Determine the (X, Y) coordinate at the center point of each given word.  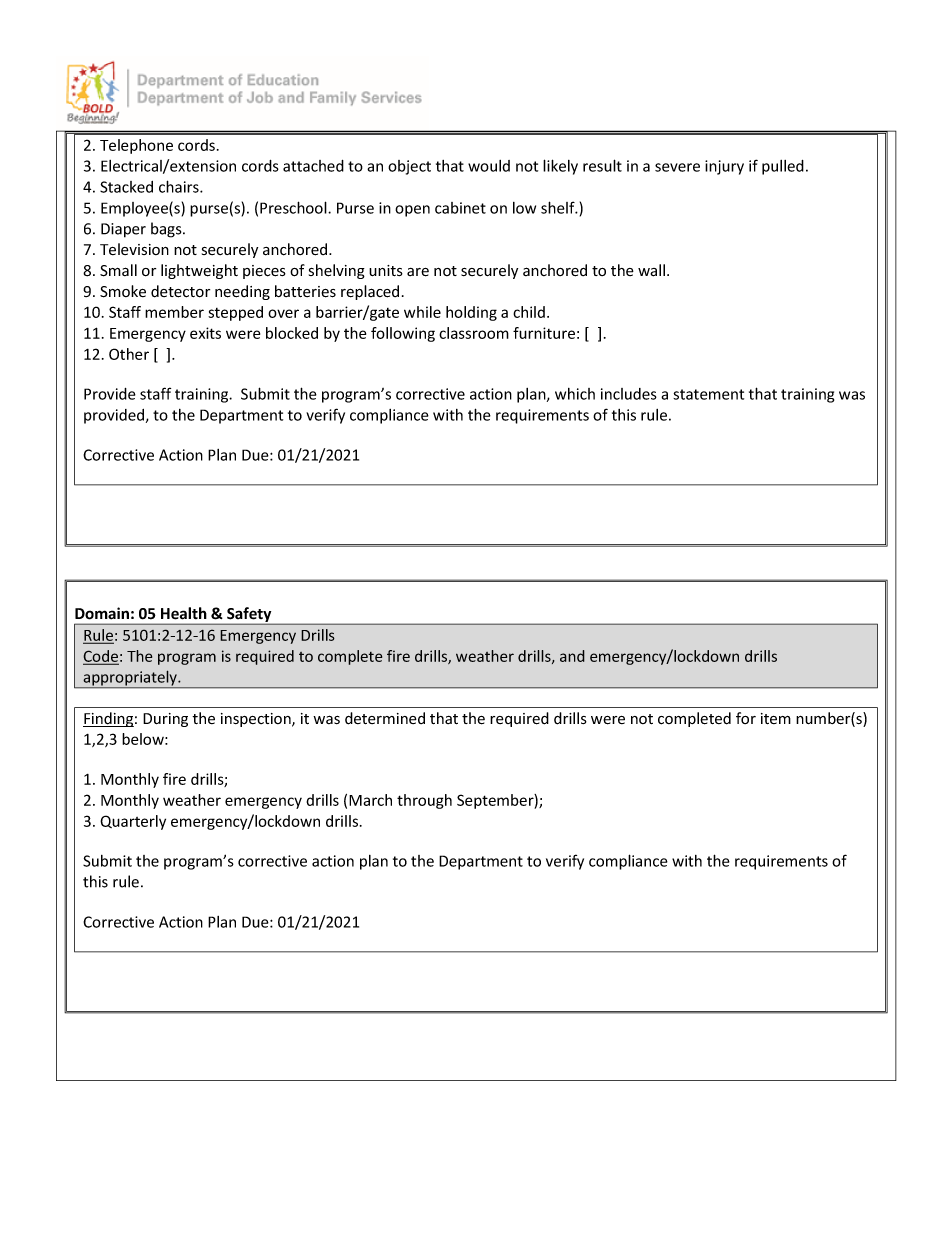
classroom (474, 333)
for (746, 718)
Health (184, 613)
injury (724, 167)
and (572, 656)
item (776, 718)
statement (708, 394)
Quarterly (133, 822)
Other (129, 354)
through (424, 801)
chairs (180, 186)
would (489, 166)
